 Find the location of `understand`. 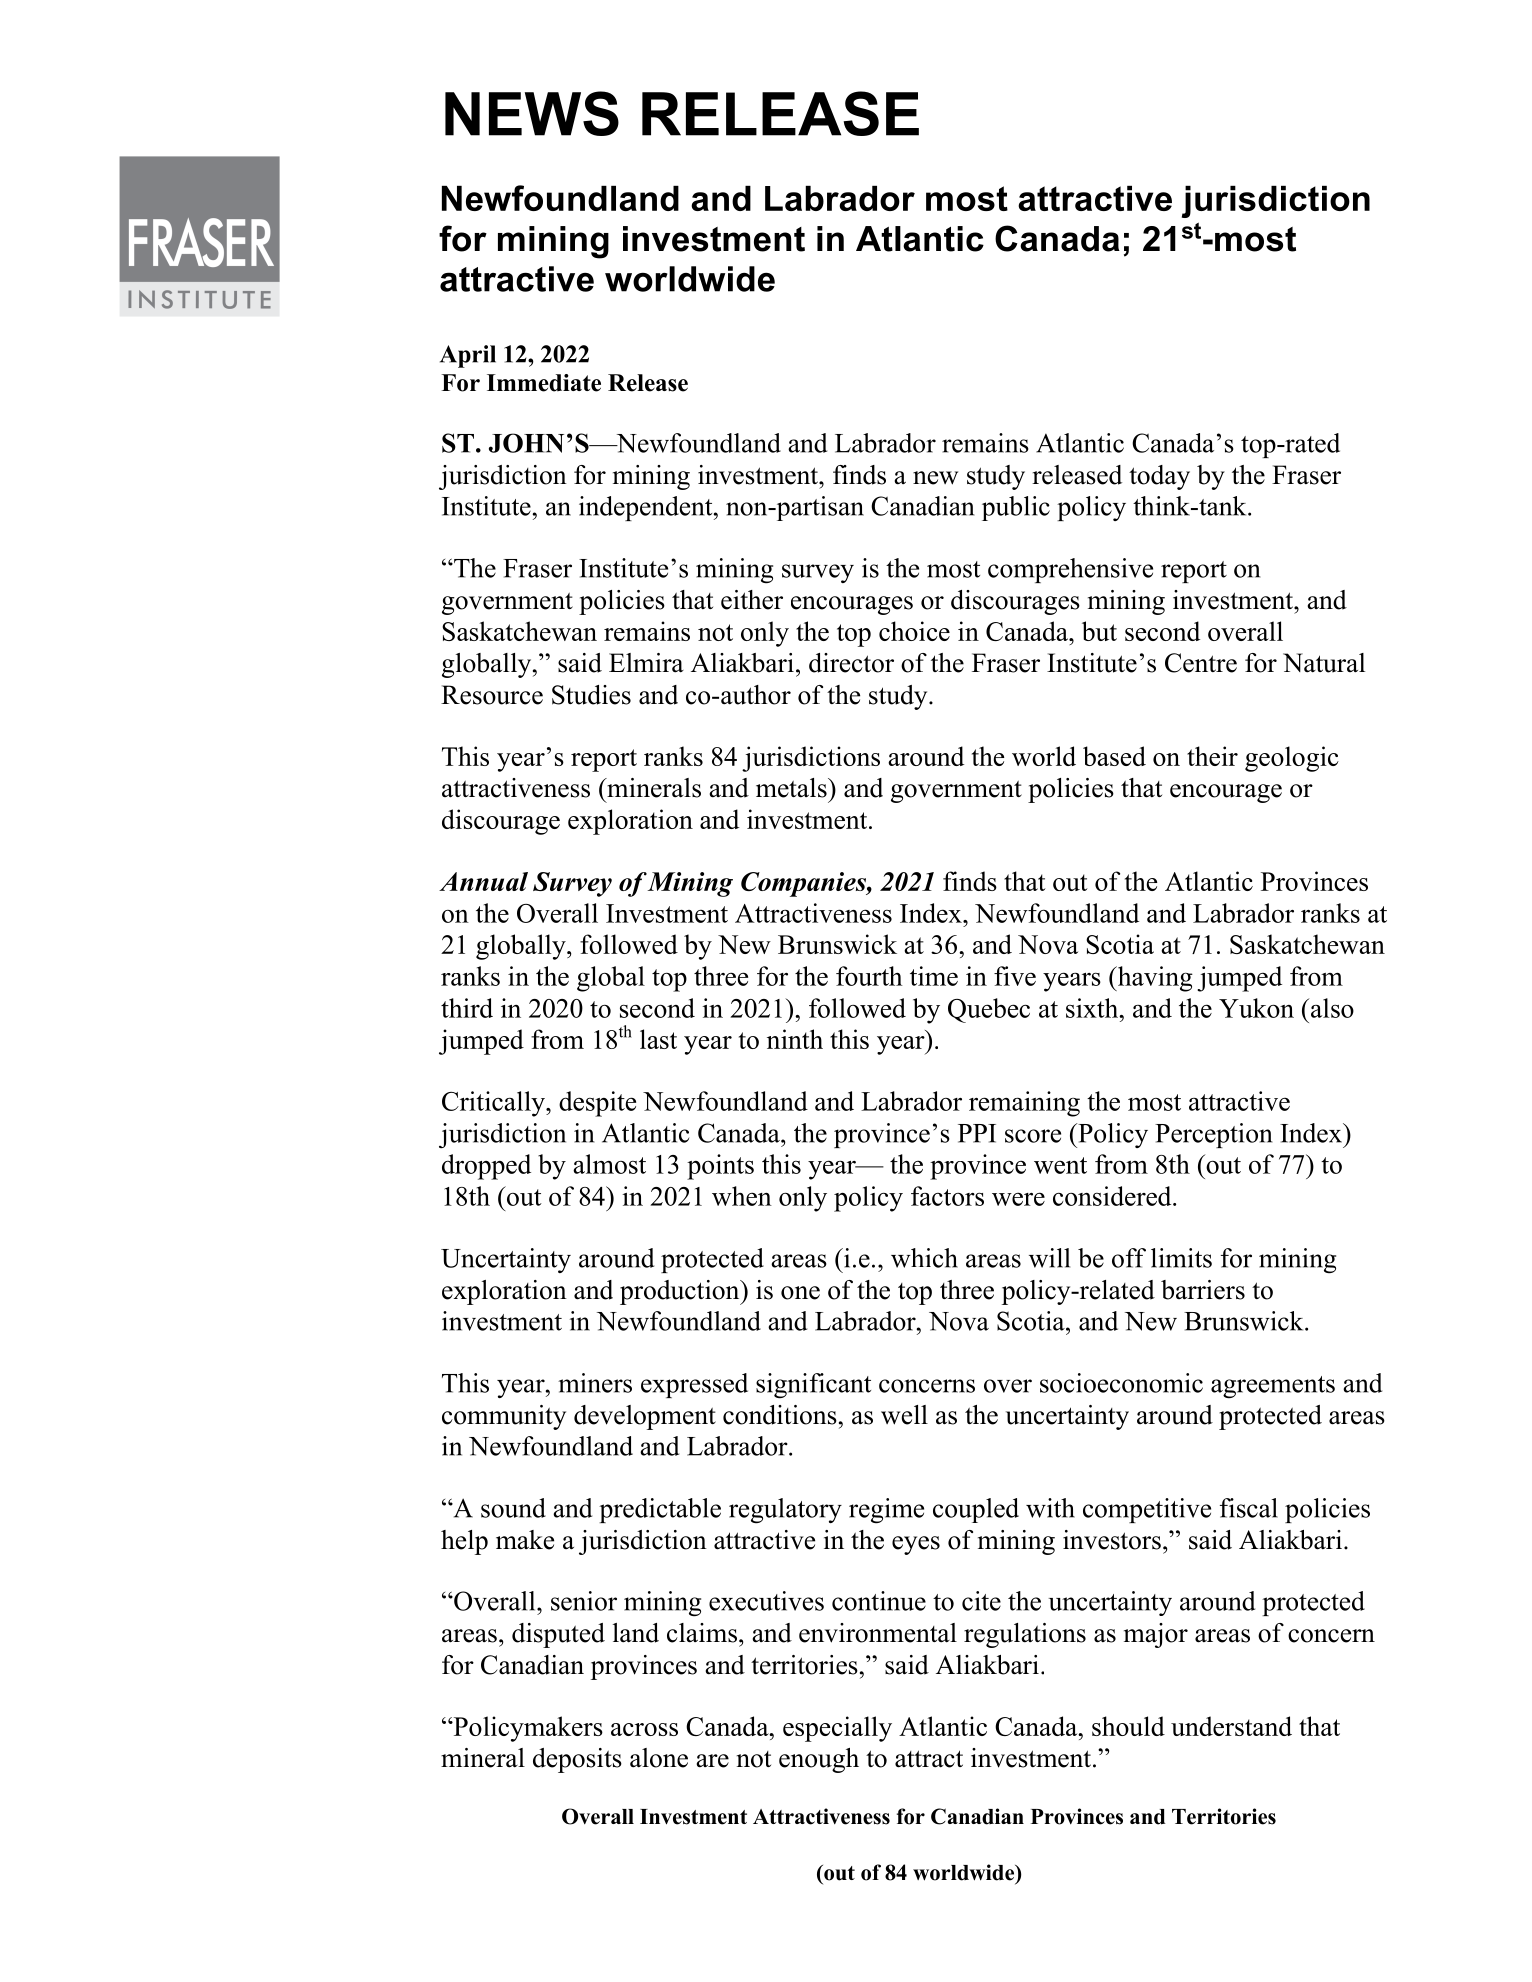

understand is located at coordinates (1231, 1726).
